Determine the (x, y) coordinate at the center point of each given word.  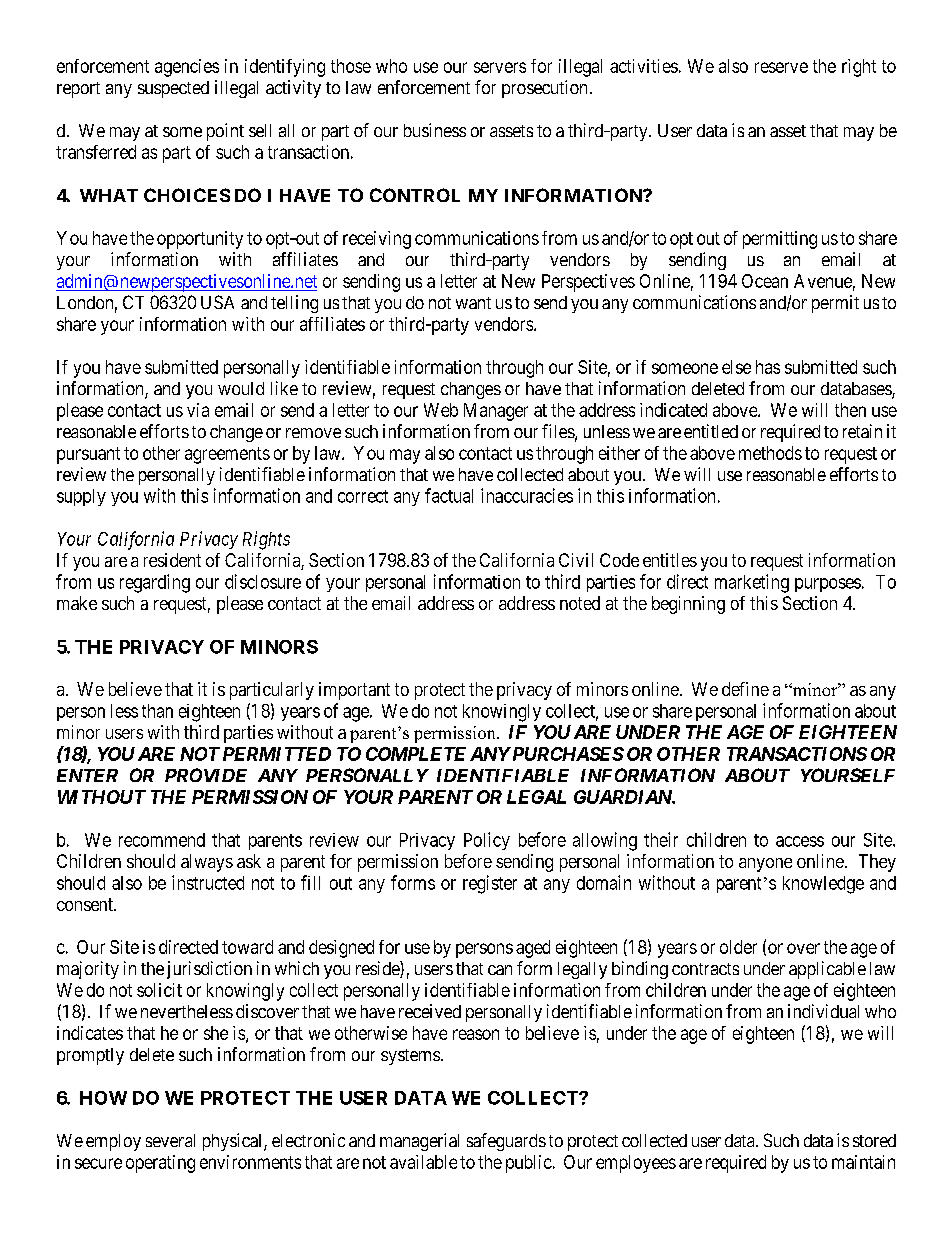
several (170, 1140)
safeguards (506, 1142)
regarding (155, 583)
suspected (173, 89)
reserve (781, 67)
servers (500, 67)
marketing (752, 583)
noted (580, 603)
